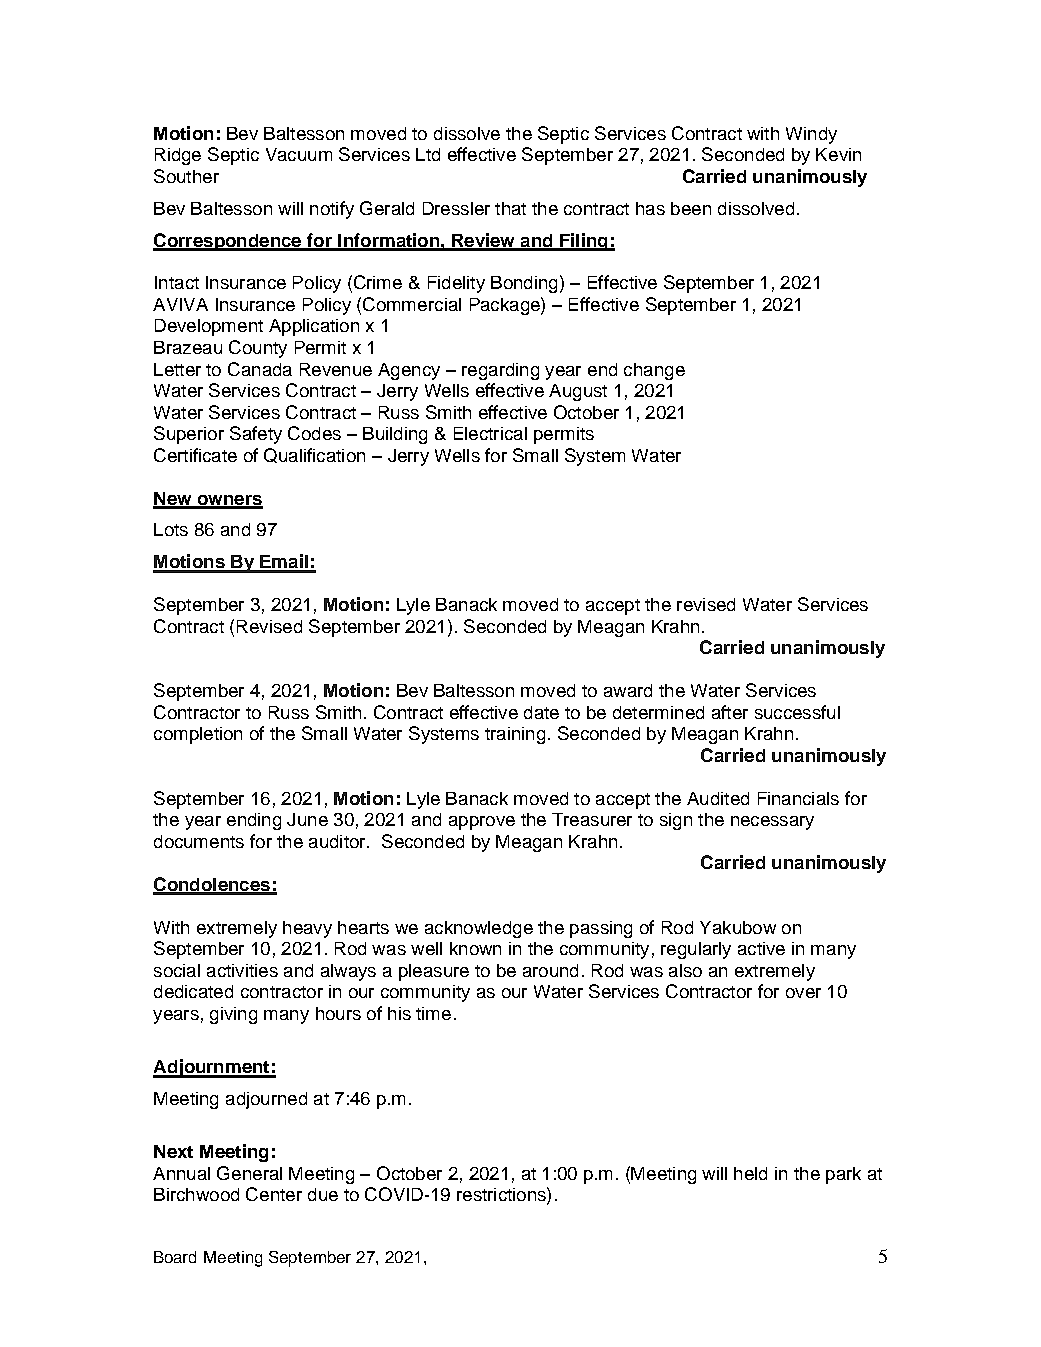  I want to click on that, so click(510, 208).
